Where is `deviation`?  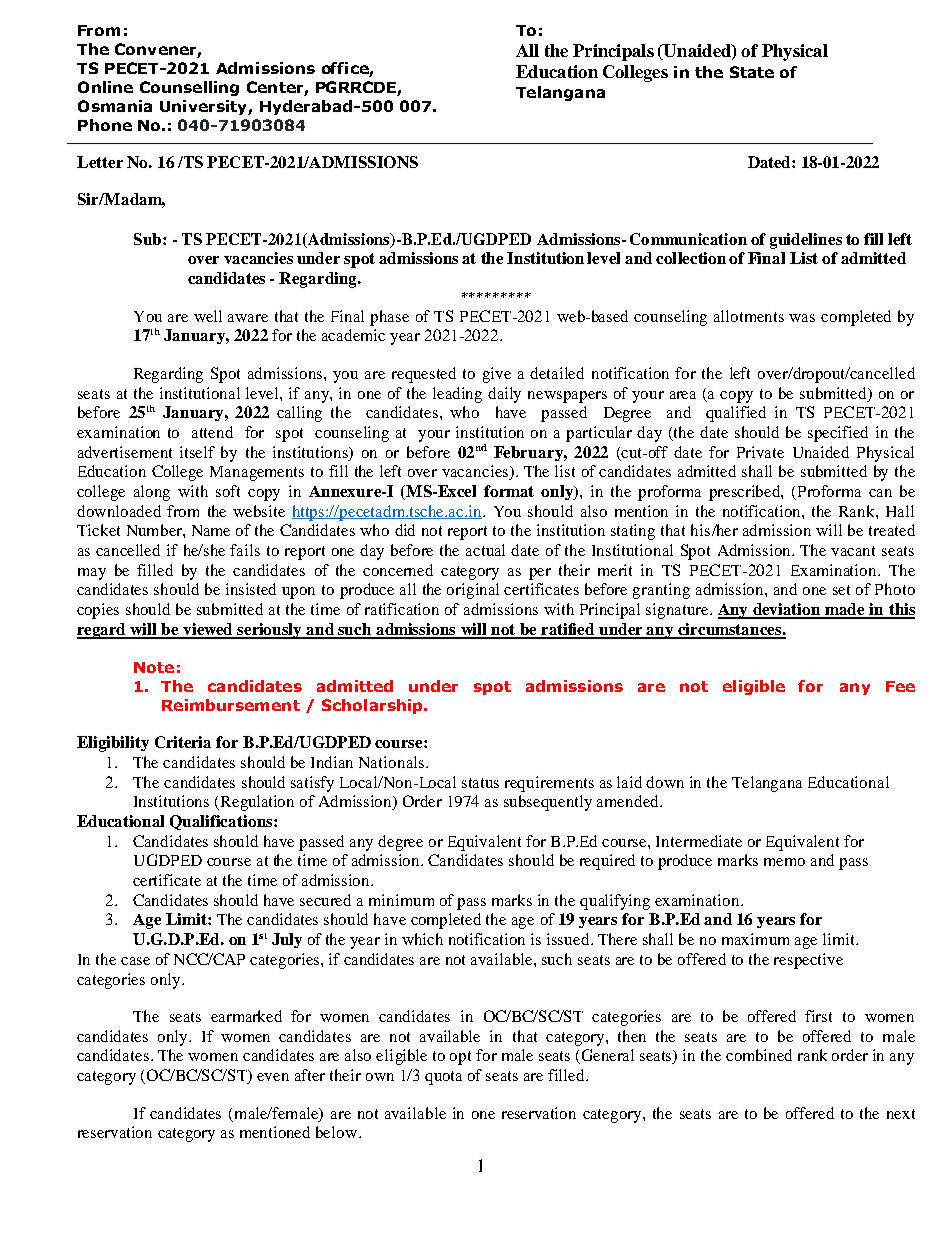
deviation is located at coordinates (787, 610).
